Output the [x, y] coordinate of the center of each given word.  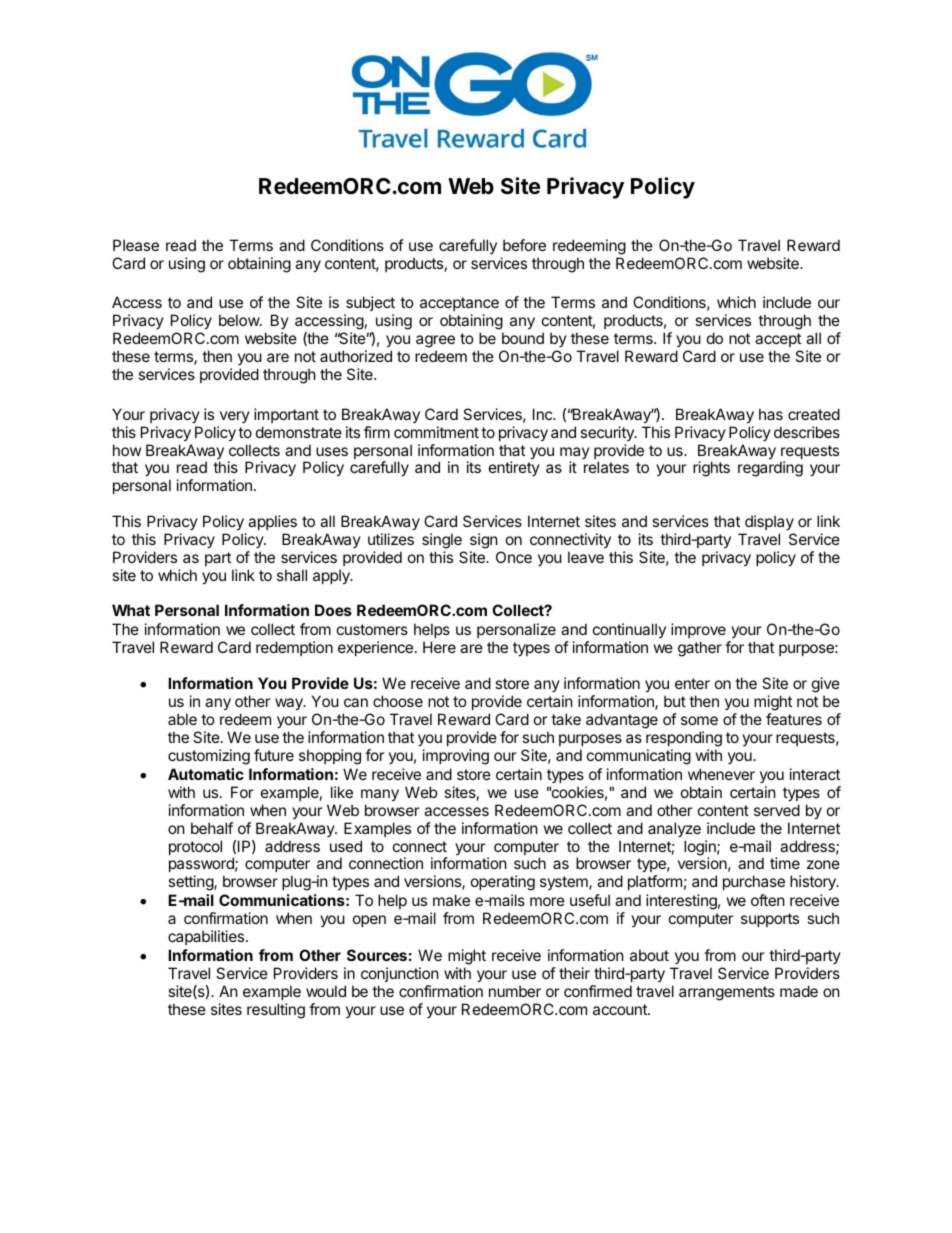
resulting [276, 1011]
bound [523, 338]
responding [684, 740]
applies [272, 522]
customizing [209, 757]
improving [456, 757]
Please [136, 245]
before [524, 245]
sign [484, 541]
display [769, 522]
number [515, 991]
